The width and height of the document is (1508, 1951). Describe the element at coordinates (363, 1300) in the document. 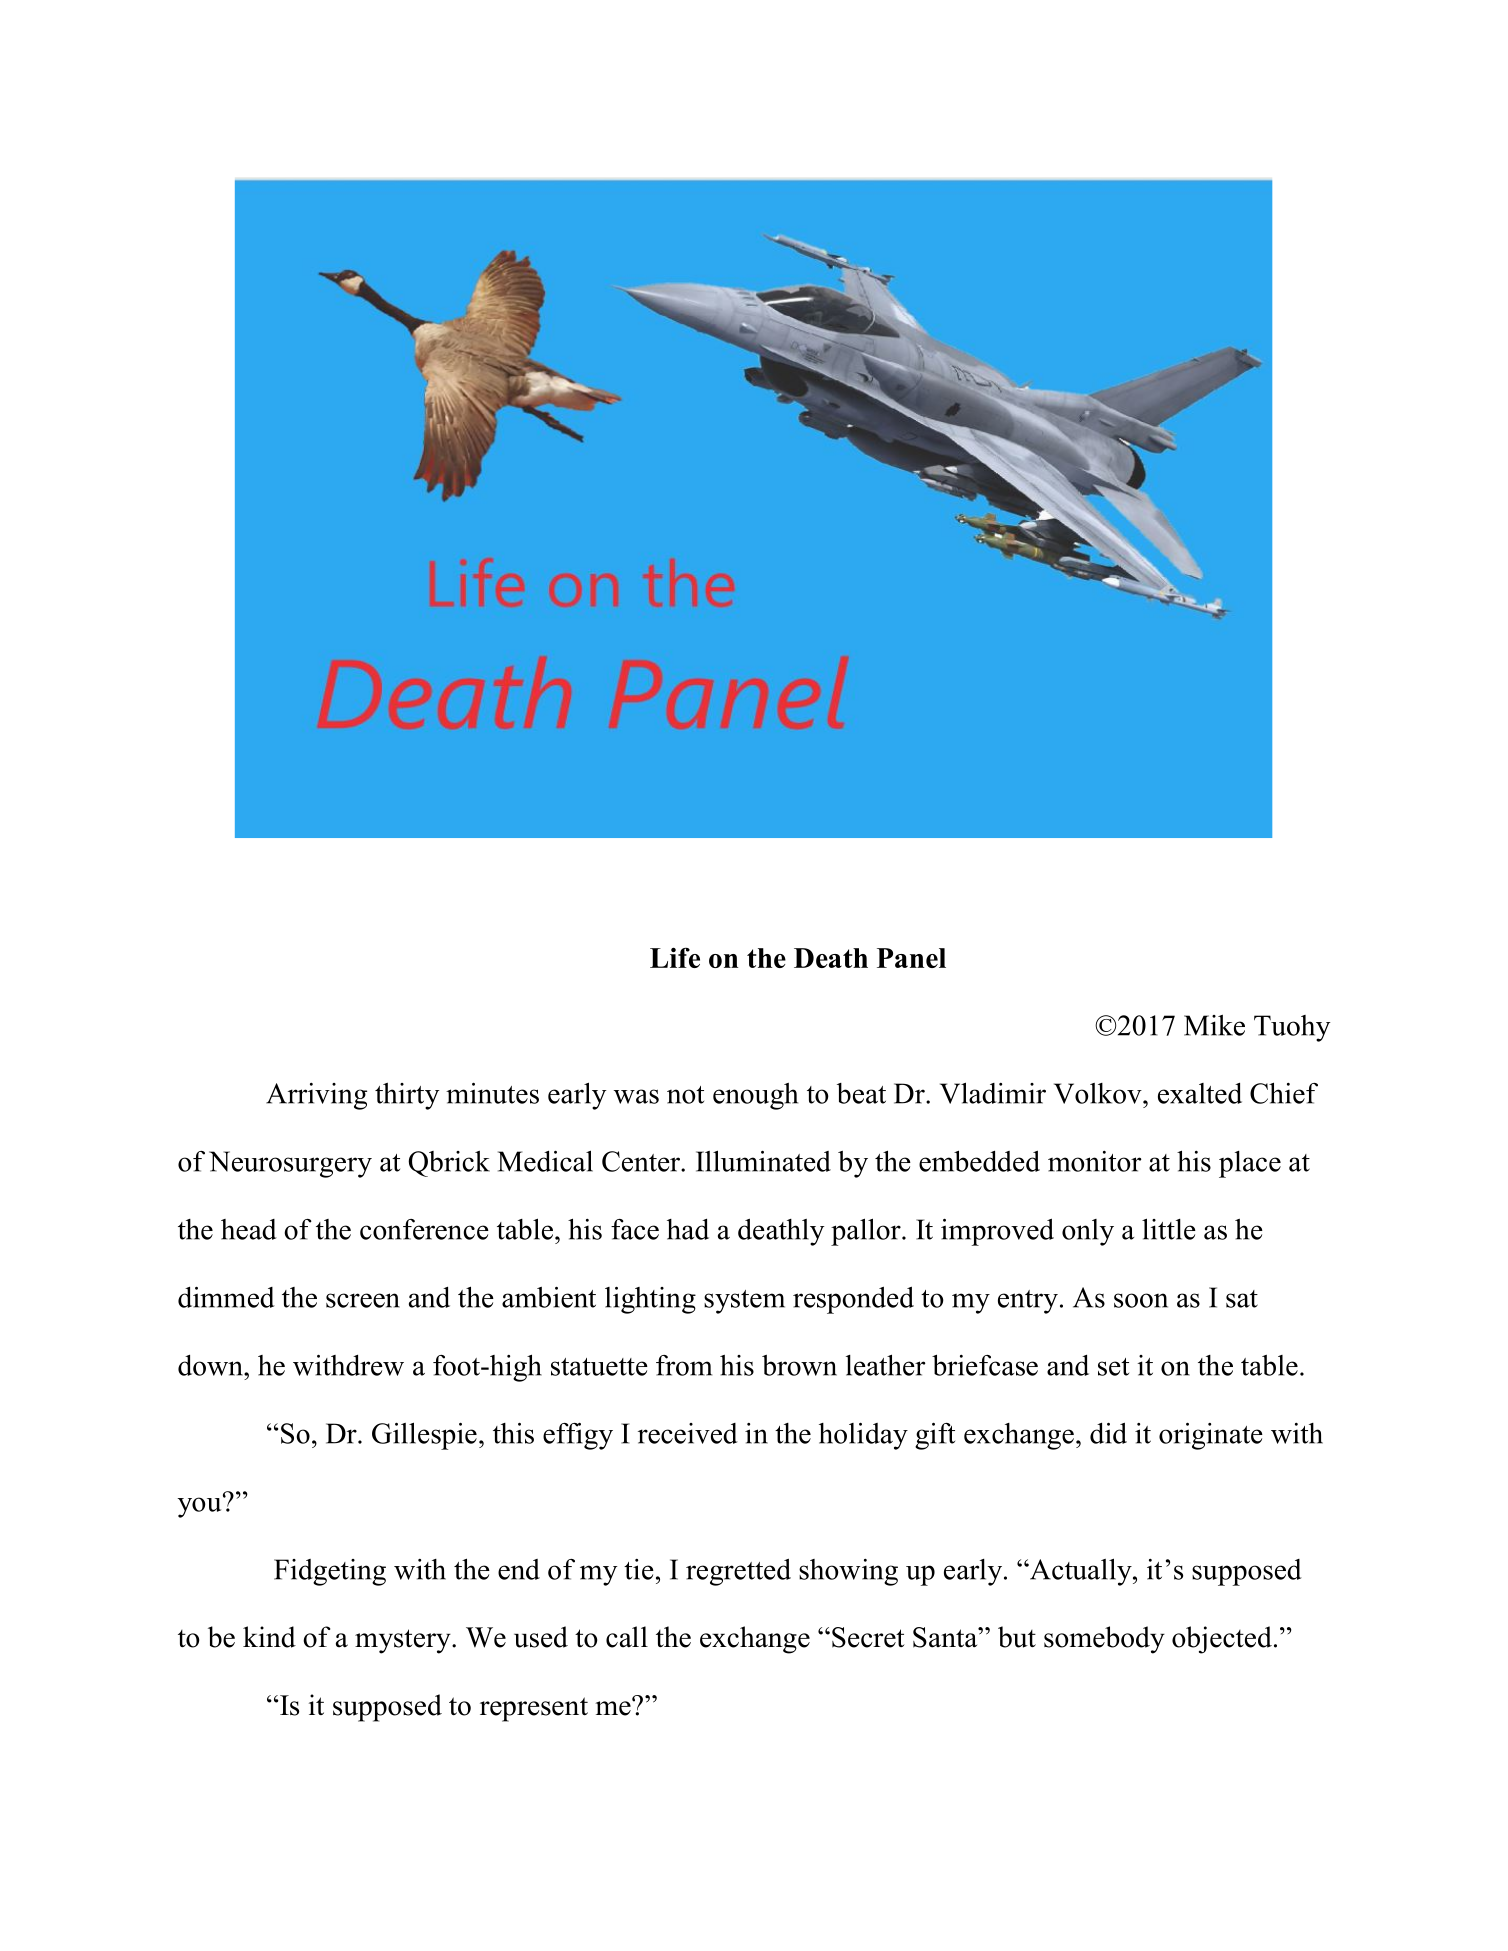

I see `screen` at that location.
